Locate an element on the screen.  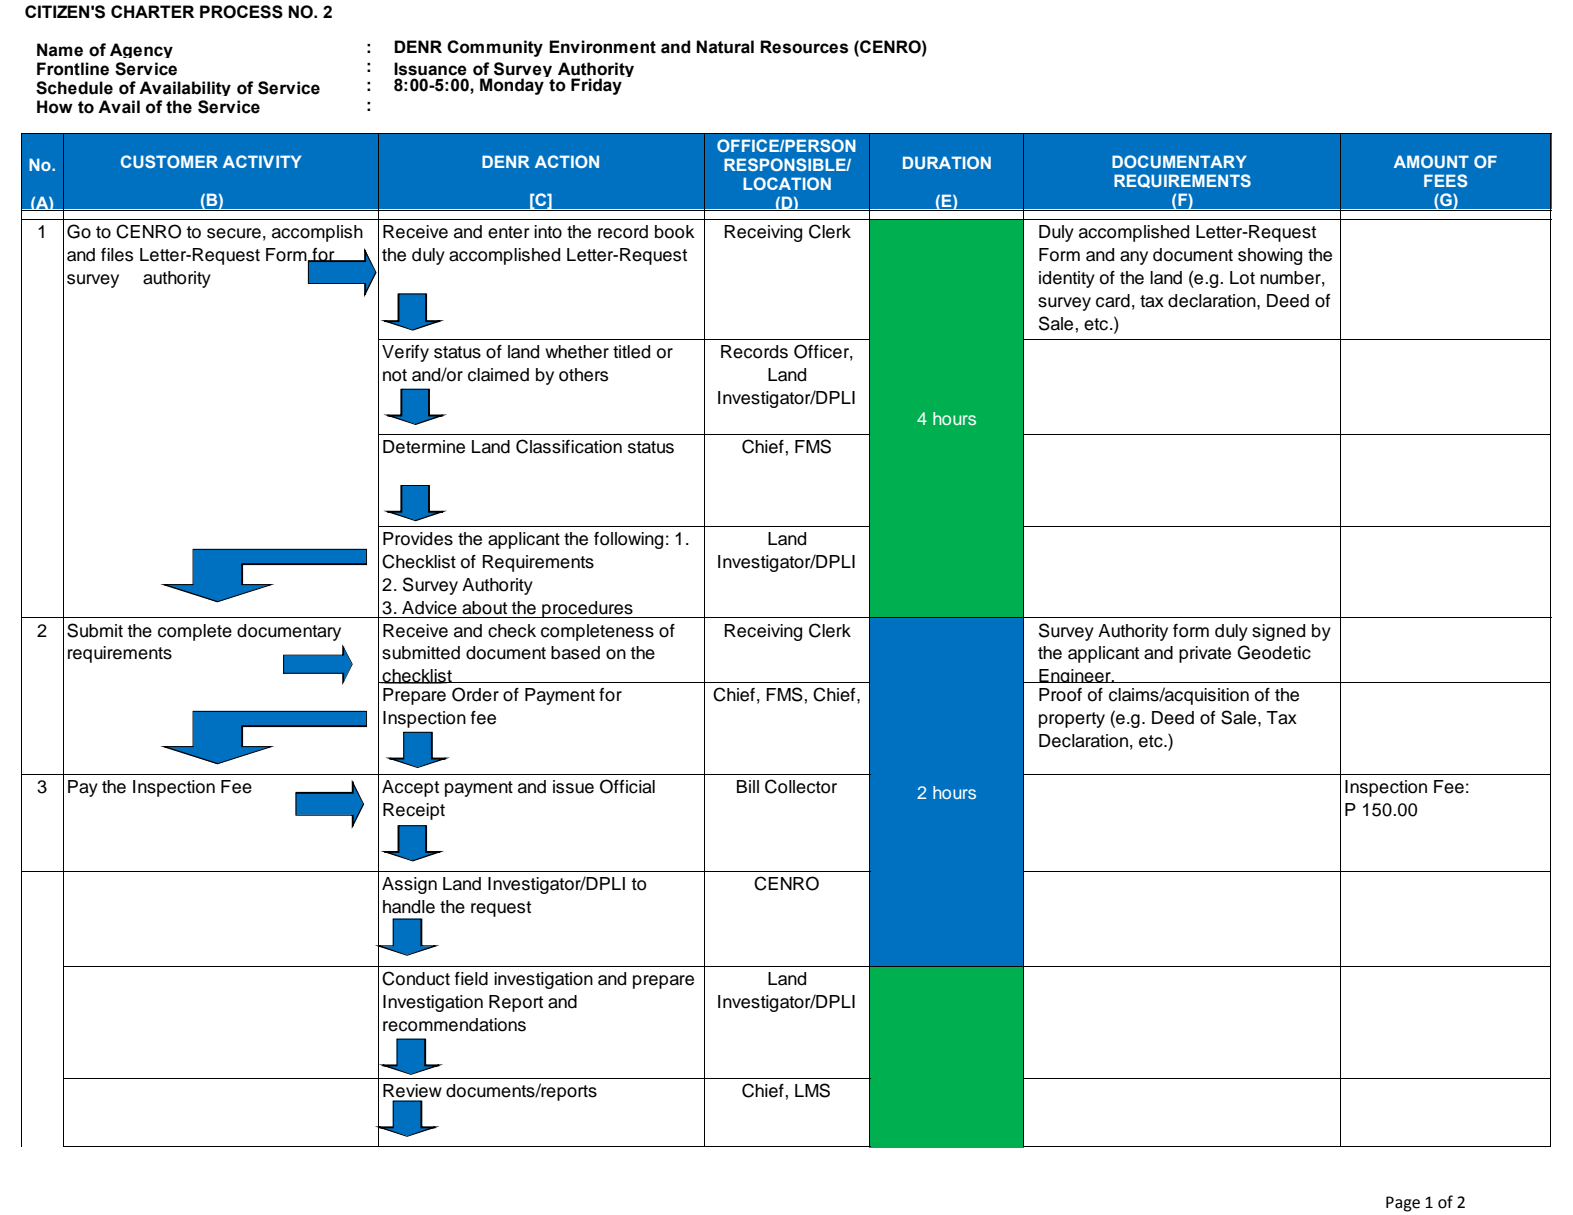
AMOUNT is located at coordinates (1431, 161).
